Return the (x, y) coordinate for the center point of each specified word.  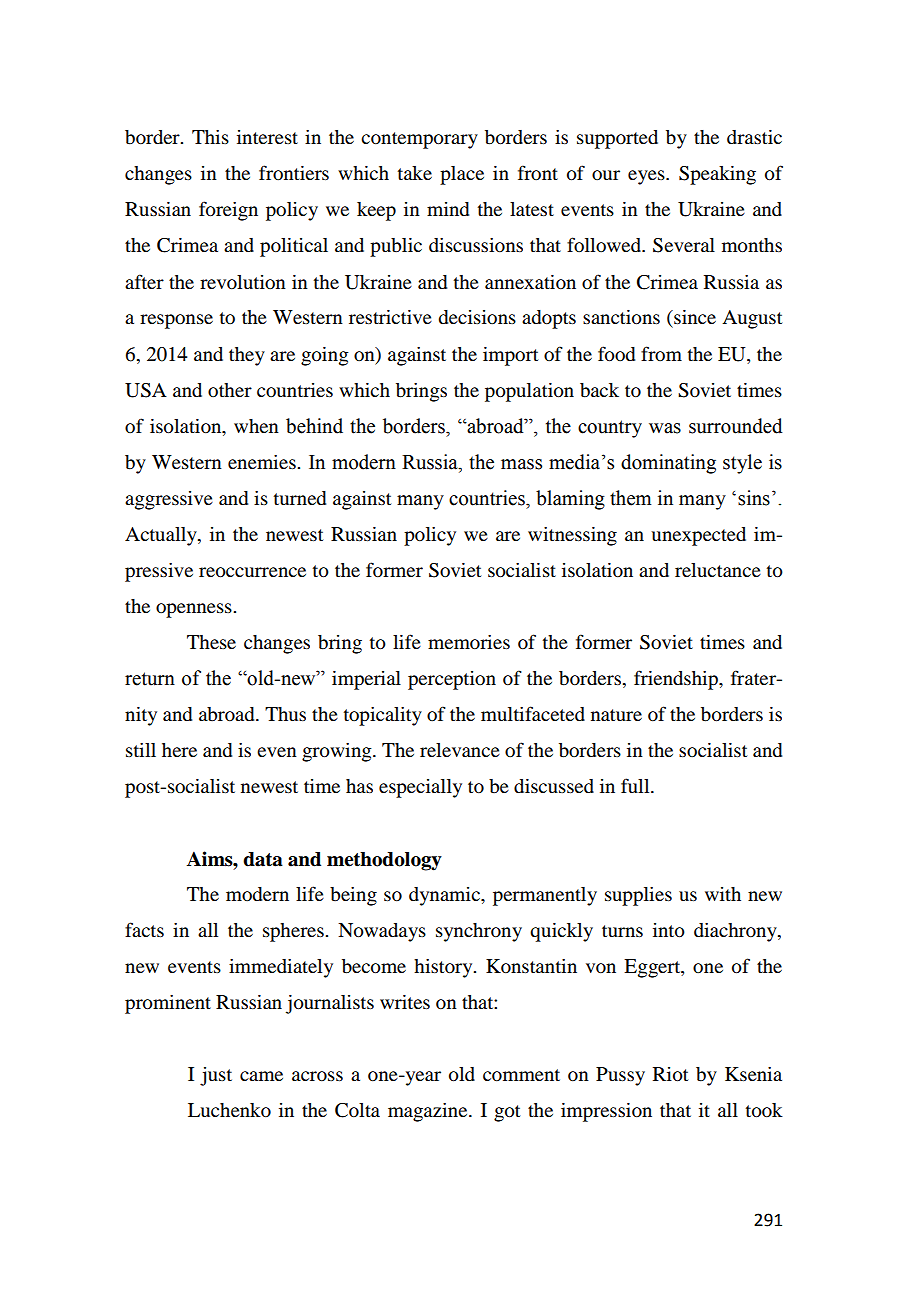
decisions (477, 317)
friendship (677, 680)
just (216, 1076)
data (263, 859)
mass (521, 464)
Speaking (717, 175)
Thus (285, 714)
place (462, 175)
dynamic (445, 896)
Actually (162, 536)
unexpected (698, 536)
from (661, 353)
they (247, 356)
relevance (460, 750)
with (723, 894)
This (210, 137)
